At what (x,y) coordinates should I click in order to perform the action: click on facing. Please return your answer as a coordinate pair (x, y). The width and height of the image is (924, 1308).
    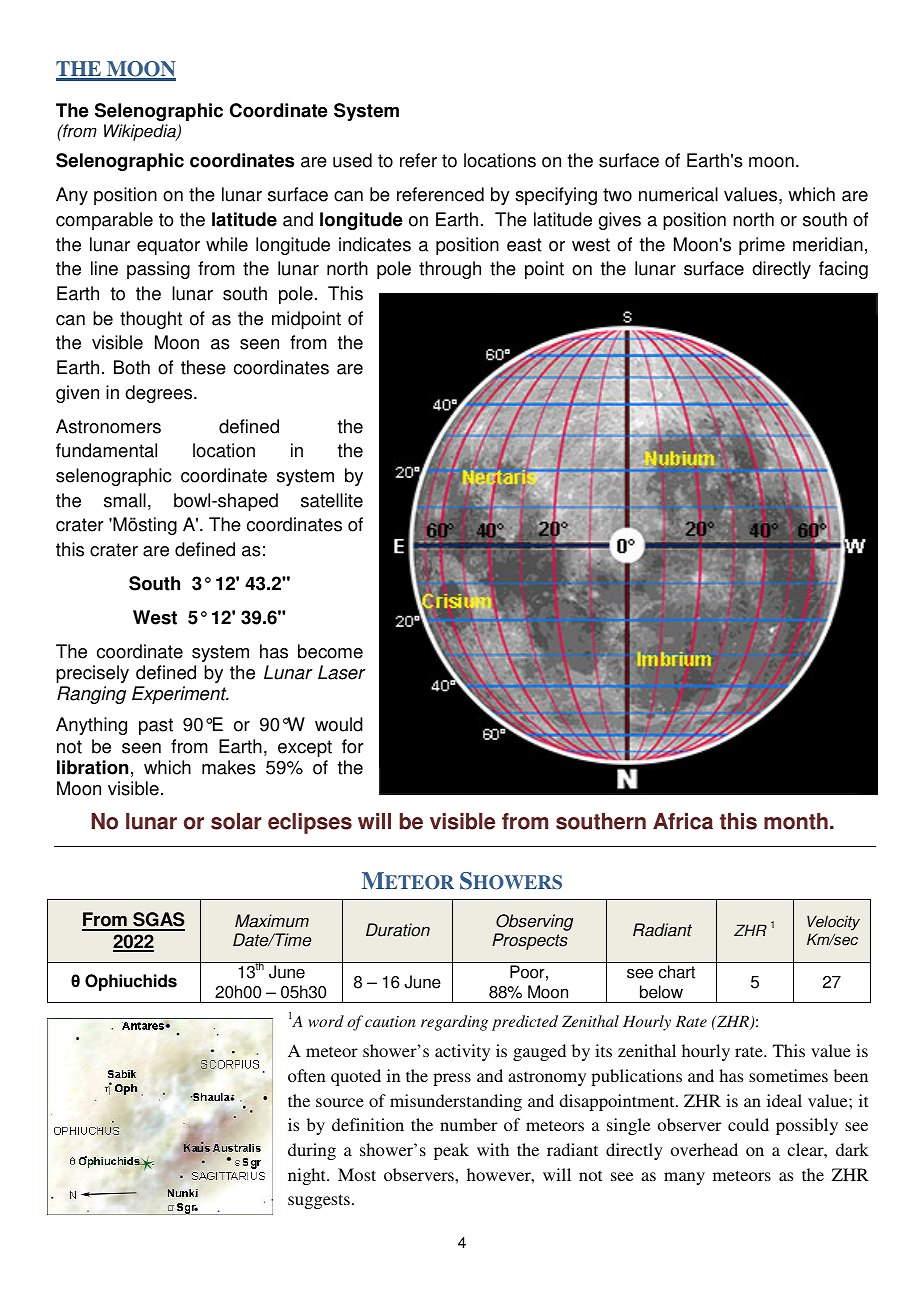
    Looking at the image, I should click on (843, 270).
